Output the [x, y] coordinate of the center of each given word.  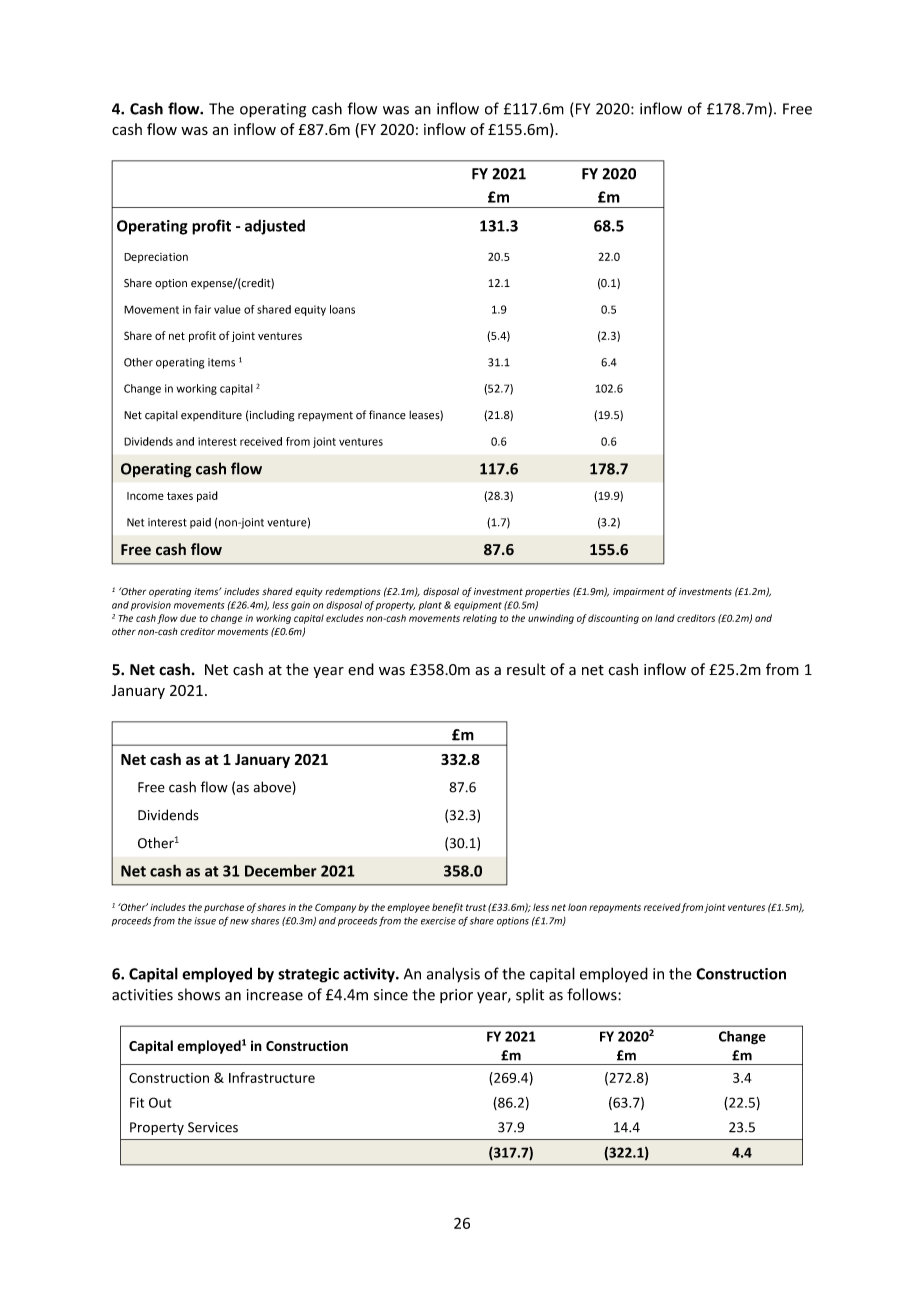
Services [213, 1127]
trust [476, 907]
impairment [639, 592]
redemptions [353, 592]
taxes [180, 496]
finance [387, 415]
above [272, 787]
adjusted [275, 227]
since [391, 995]
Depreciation [156, 258]
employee [408, 908]
